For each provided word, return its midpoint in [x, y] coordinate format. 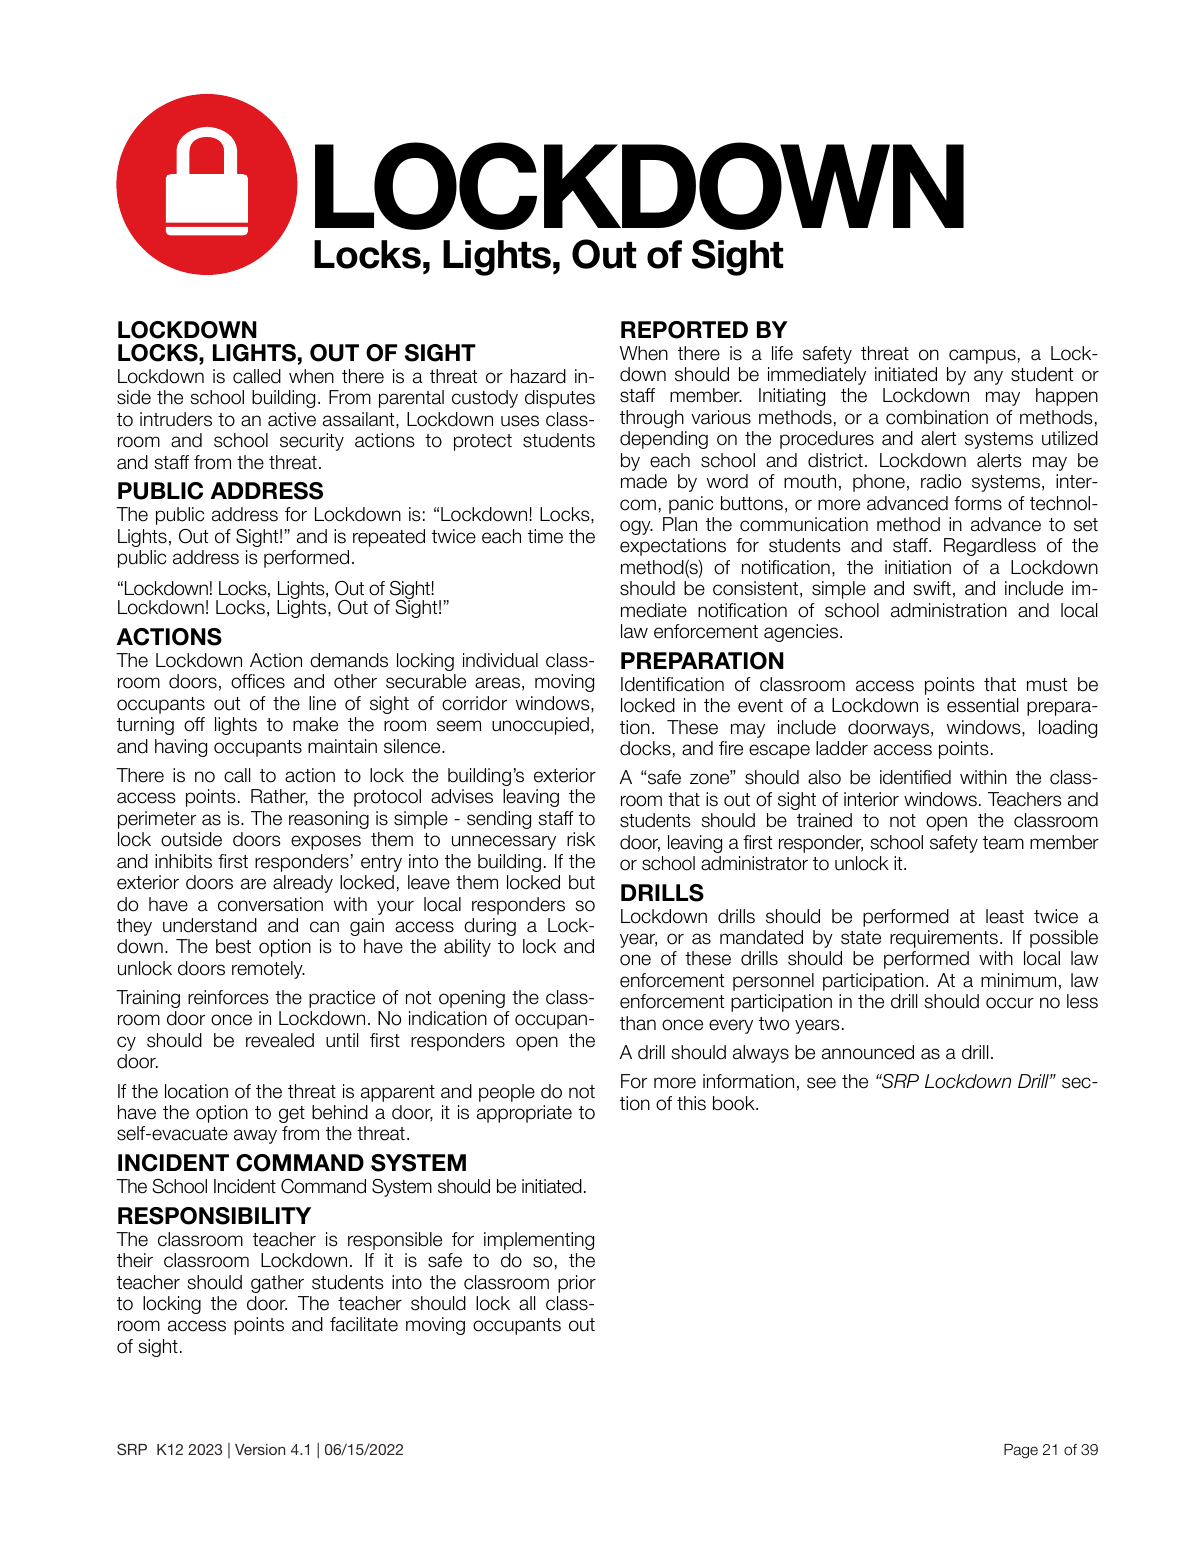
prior [577, 1284]
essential [982, 705]
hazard [538, 376]
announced [868, 1052]
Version [260, 1449]
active [292, 419]
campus [982, 356]
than [638, 1023]
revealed [280, 1040]
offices [258, 681]
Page [1021, 1451]
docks [645, 748]
